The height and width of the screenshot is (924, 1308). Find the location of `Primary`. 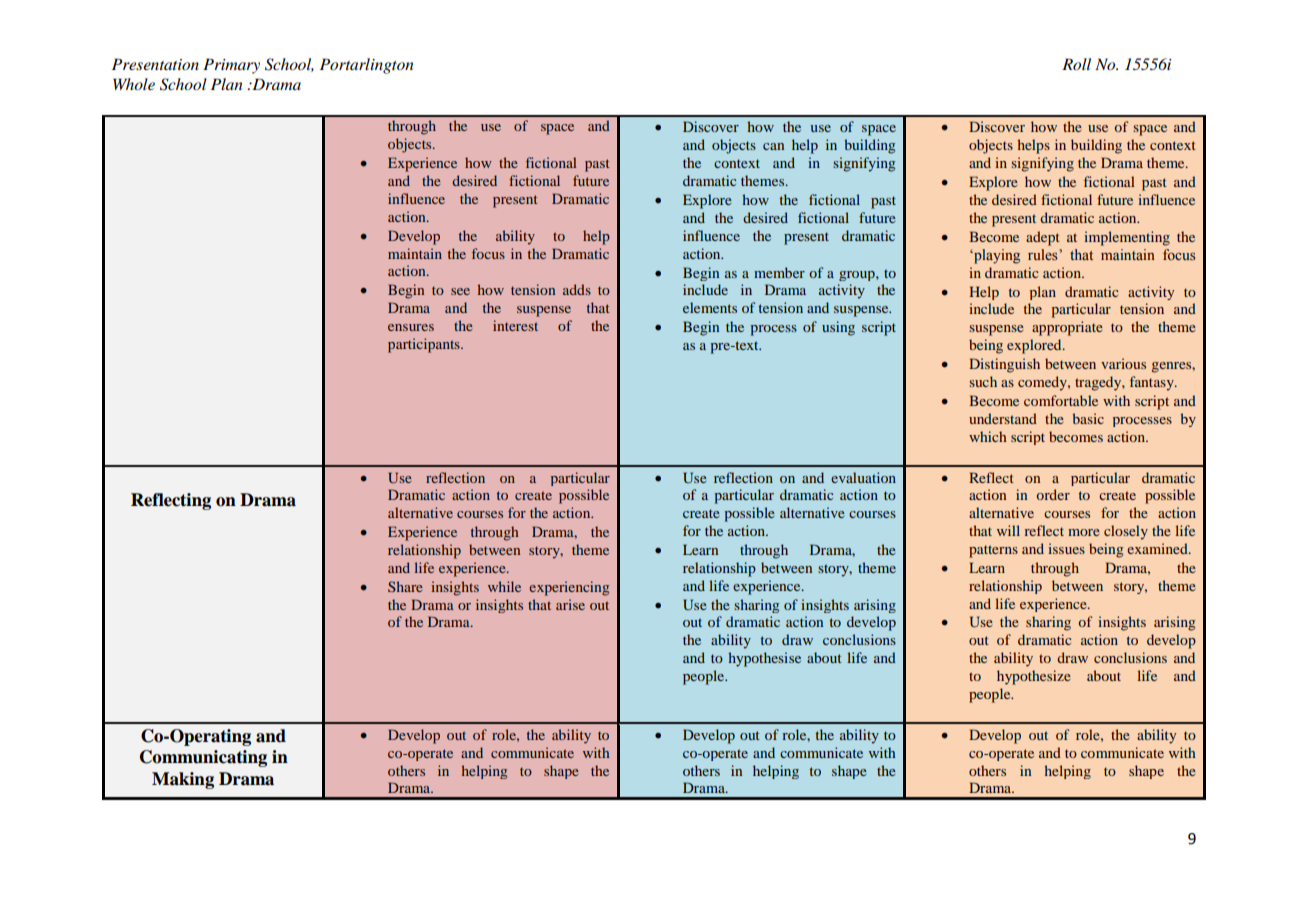

Primary is located at coordinates (231, 66).
